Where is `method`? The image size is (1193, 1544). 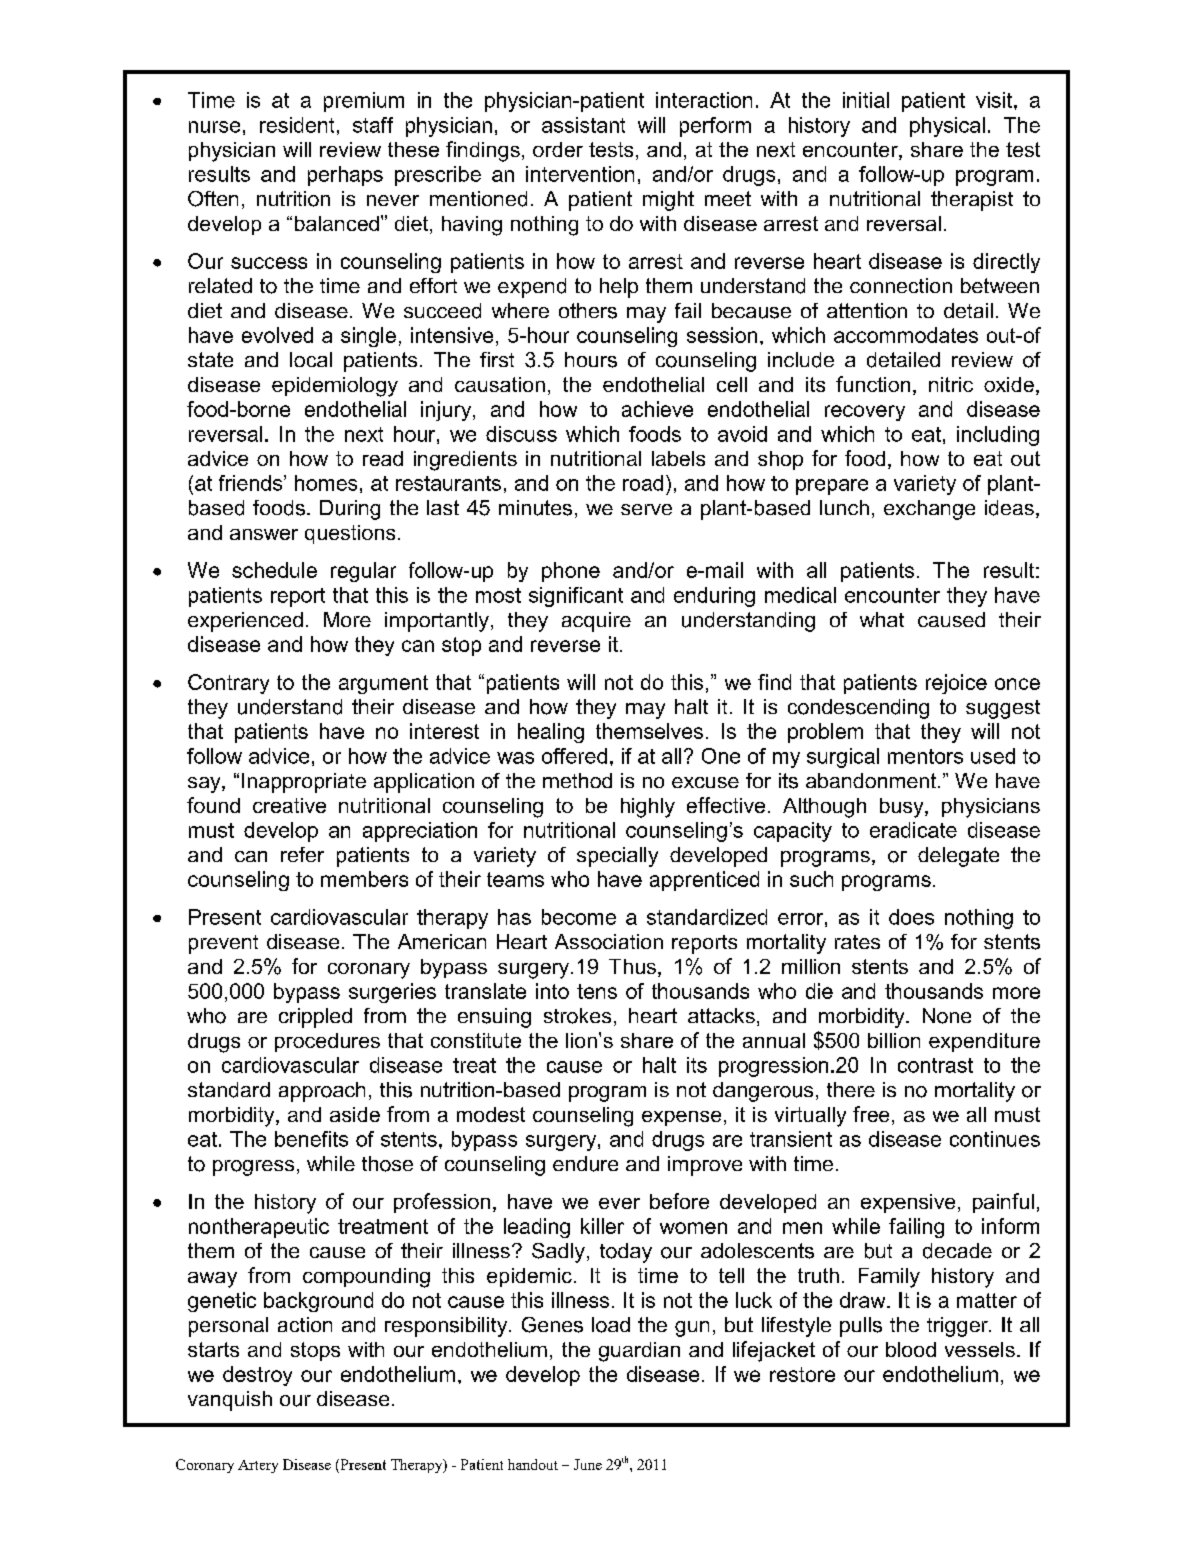
method is located at coordinates (577, 780).
